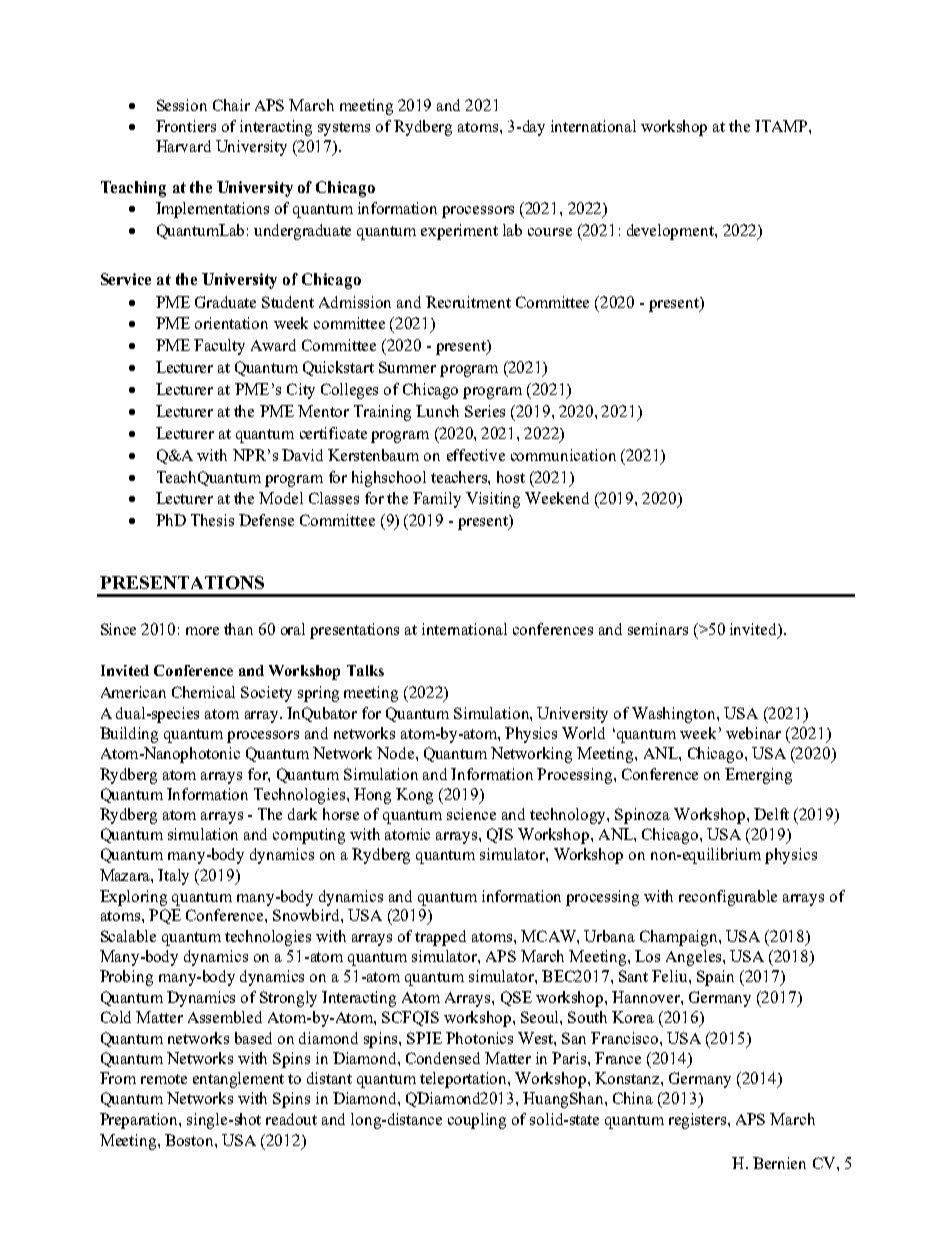 This screenshot has height=1233, width=952. I want to click on Talks, so click(365, 670).
